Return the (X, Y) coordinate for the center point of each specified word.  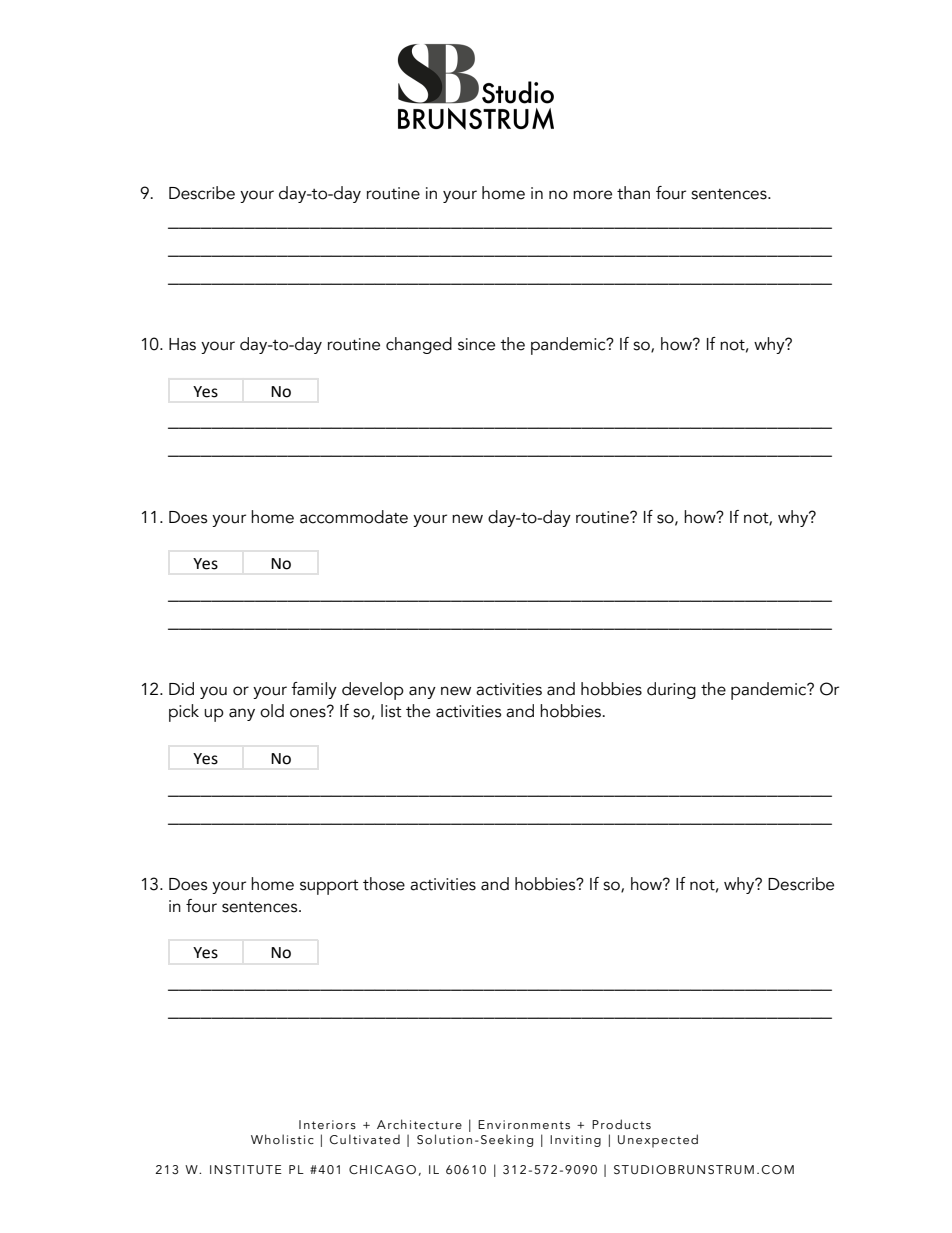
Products (621, 1124)
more (592, 195)
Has (182, 344)
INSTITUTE (246, 1169)
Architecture (419, 1124)
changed (419, 345)
